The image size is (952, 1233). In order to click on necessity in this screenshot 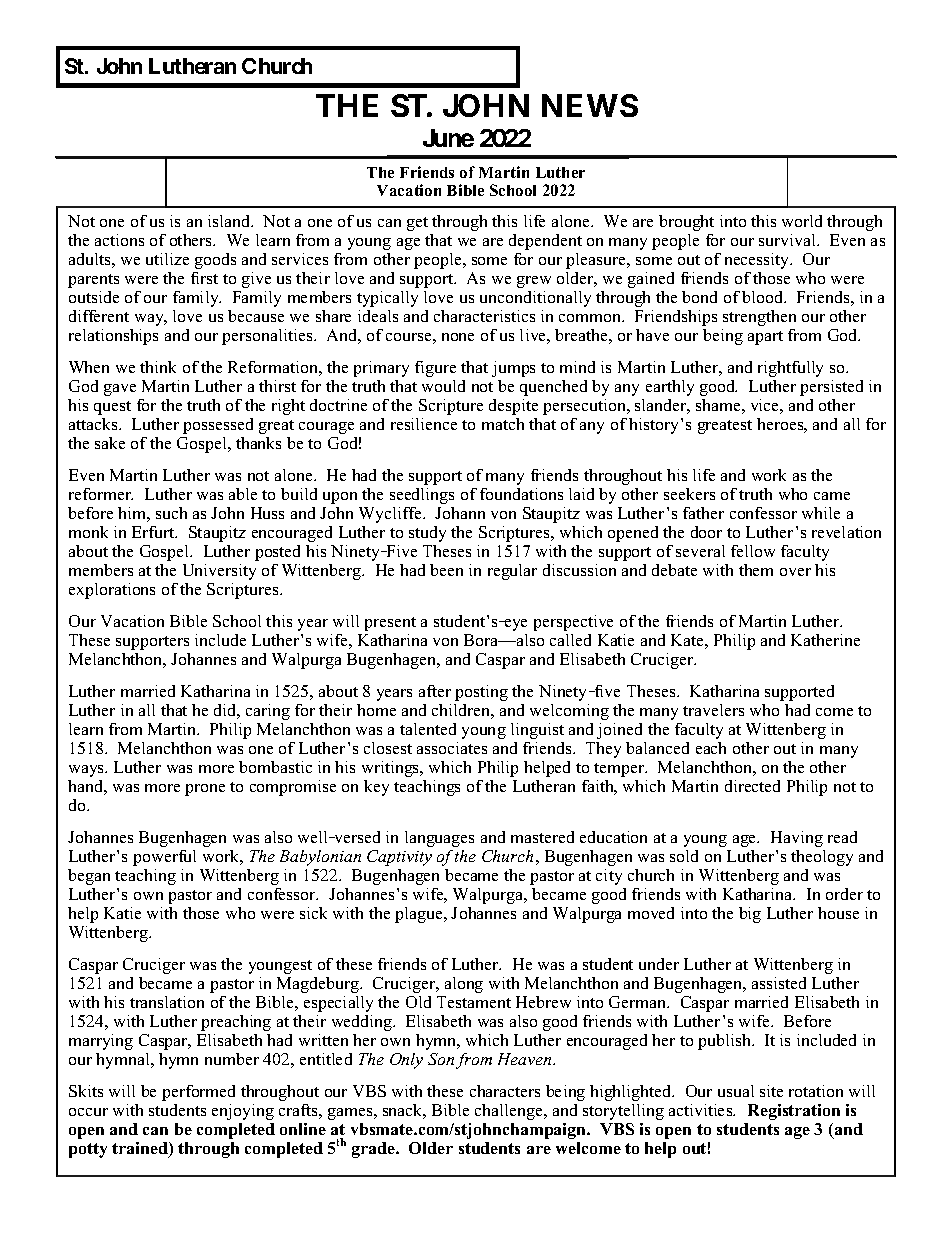, I will do `click(758, 261)`.
